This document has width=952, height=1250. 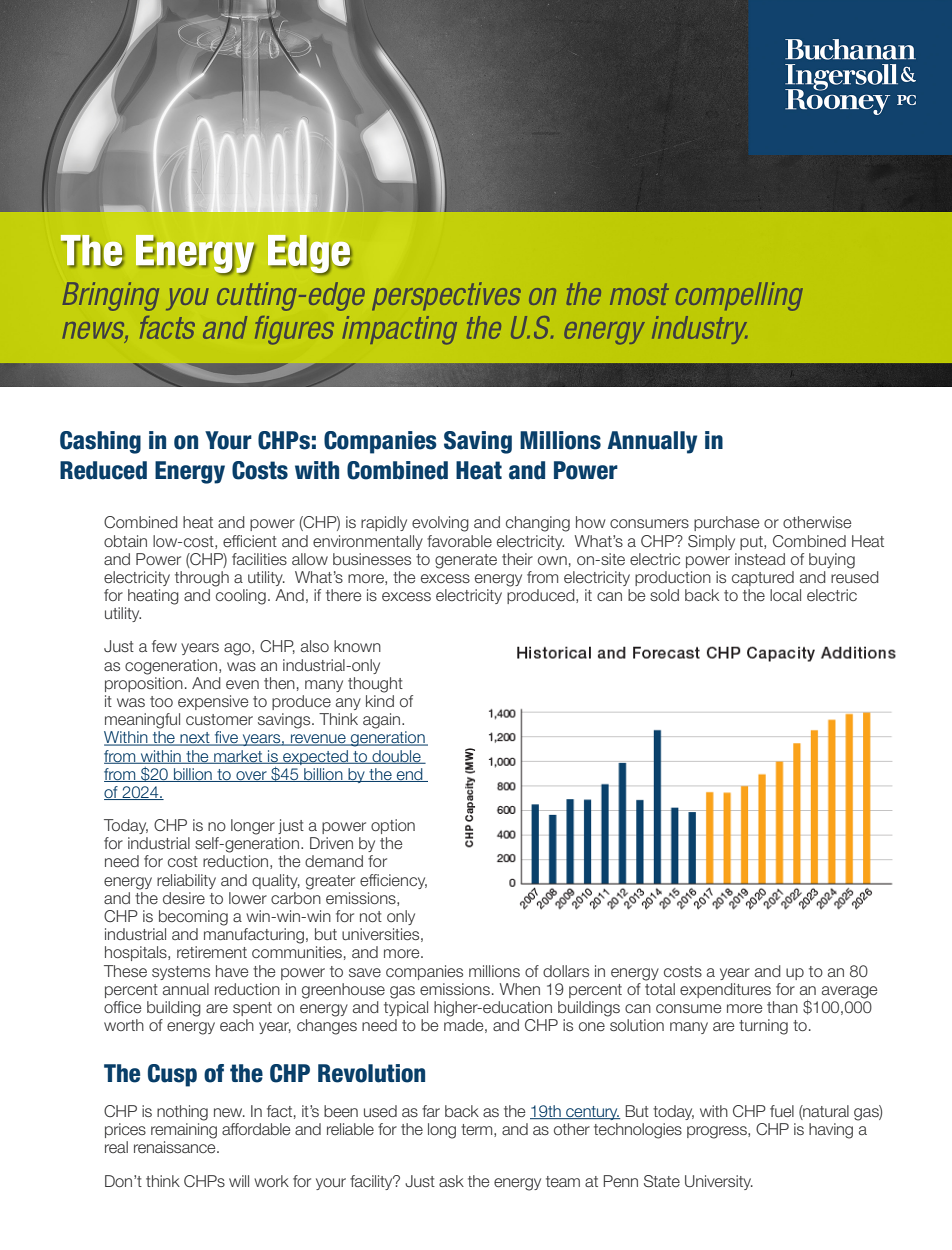 What do you see at coordinates (782, 1007) in the document?
I see `than` at bounding box center [782, 1007].
